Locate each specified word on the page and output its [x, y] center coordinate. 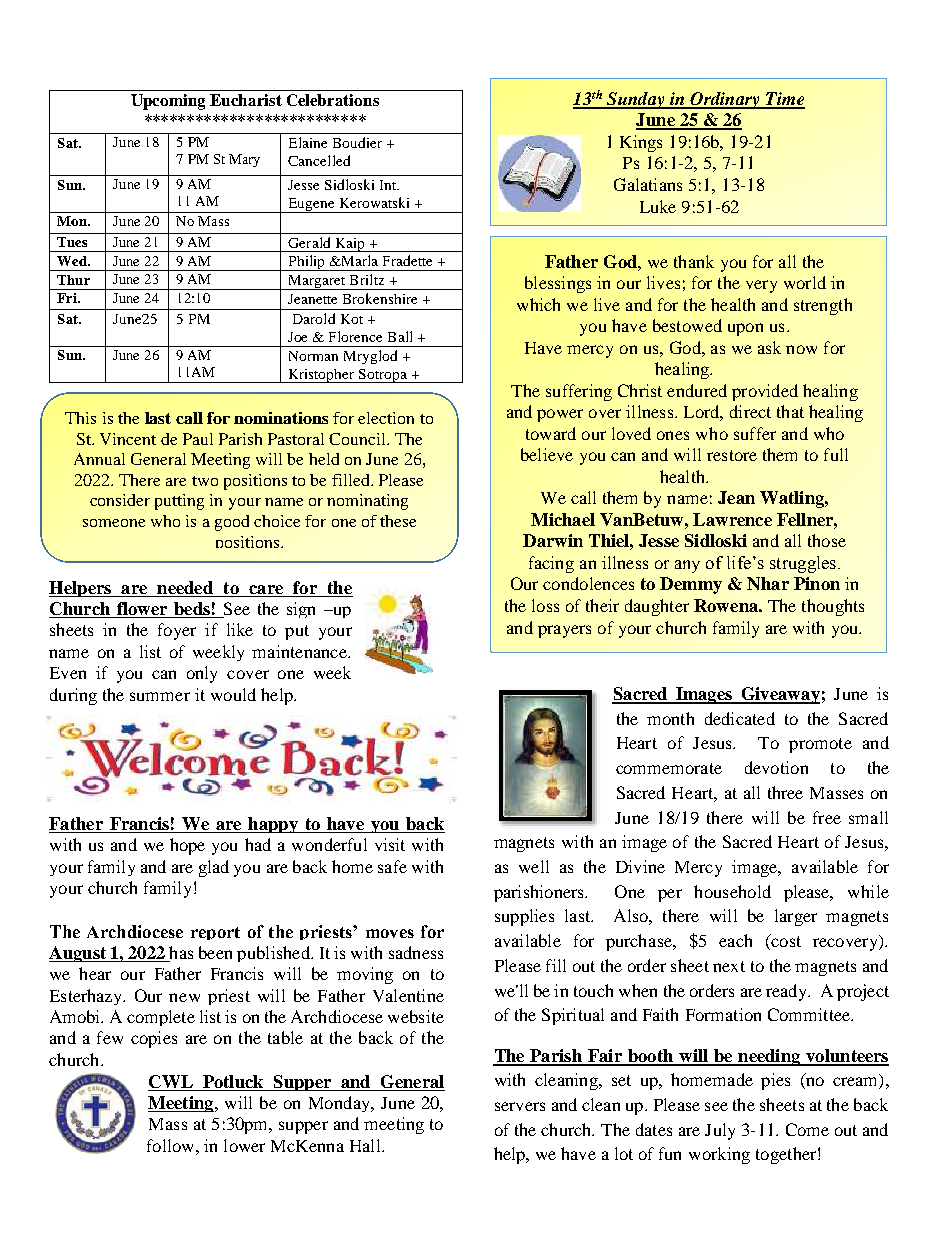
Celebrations [333, 100]
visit [390, 844]
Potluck [233, 1083]
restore [732, 455]
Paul [198, 439]
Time [784, 100]
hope [187, 846]
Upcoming [168, 102]
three [785, 792]
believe [547, 454]
